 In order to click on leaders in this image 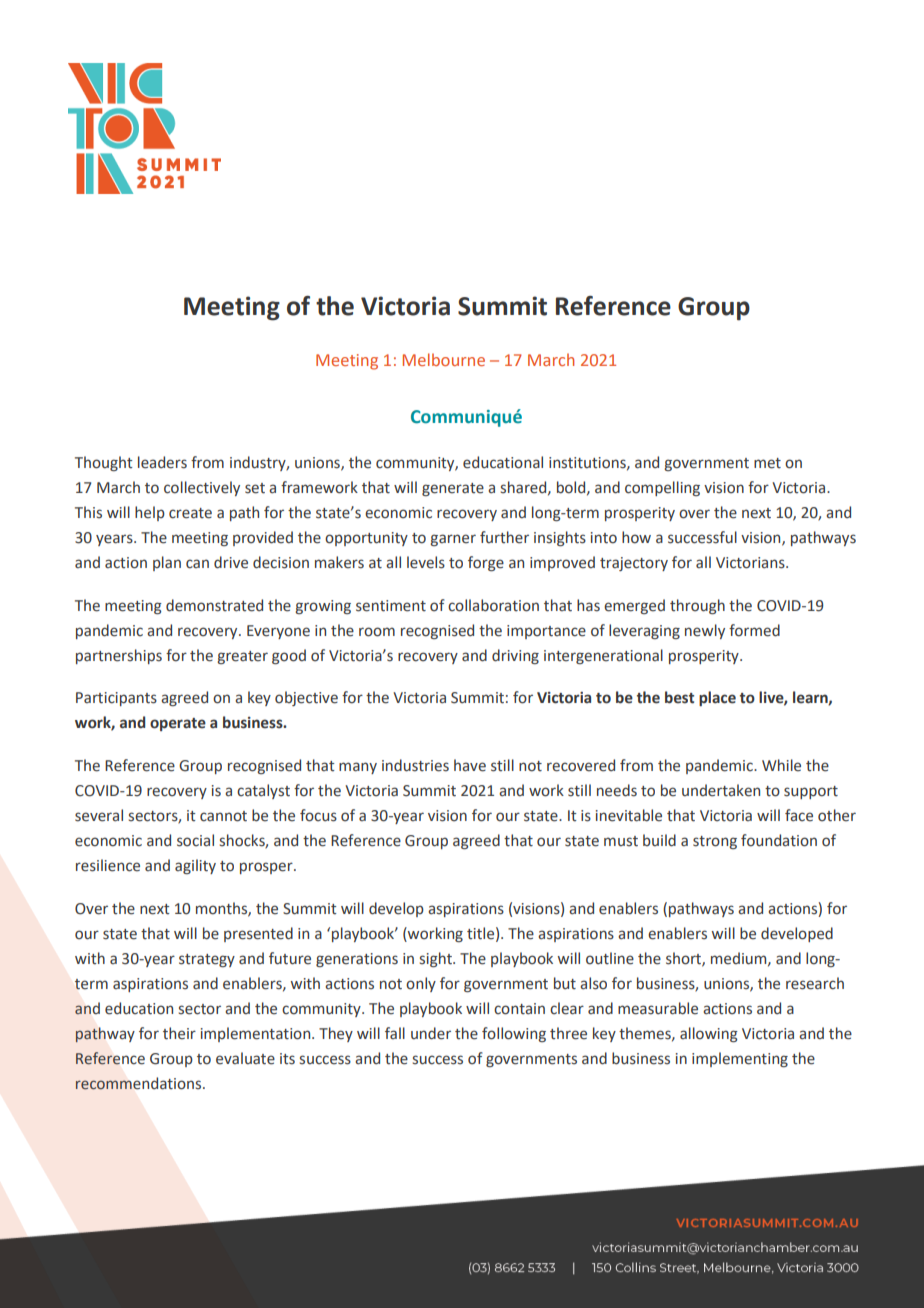, I will do `click(162, 462)`.
